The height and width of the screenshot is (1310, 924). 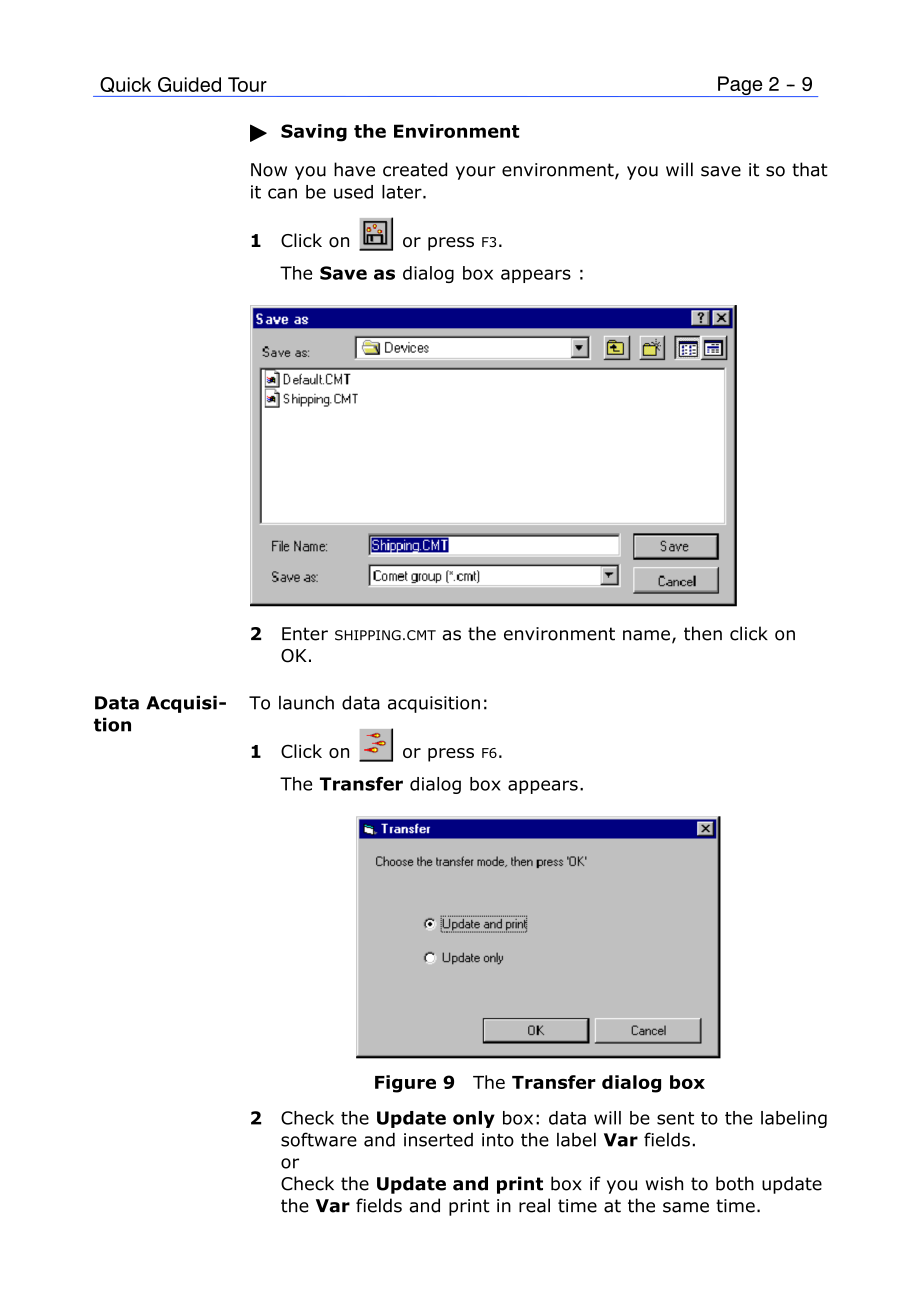 What do you see at coordinates (740, 86) in the screenshot?
I see `Page` at bounding box center [740, 86].
